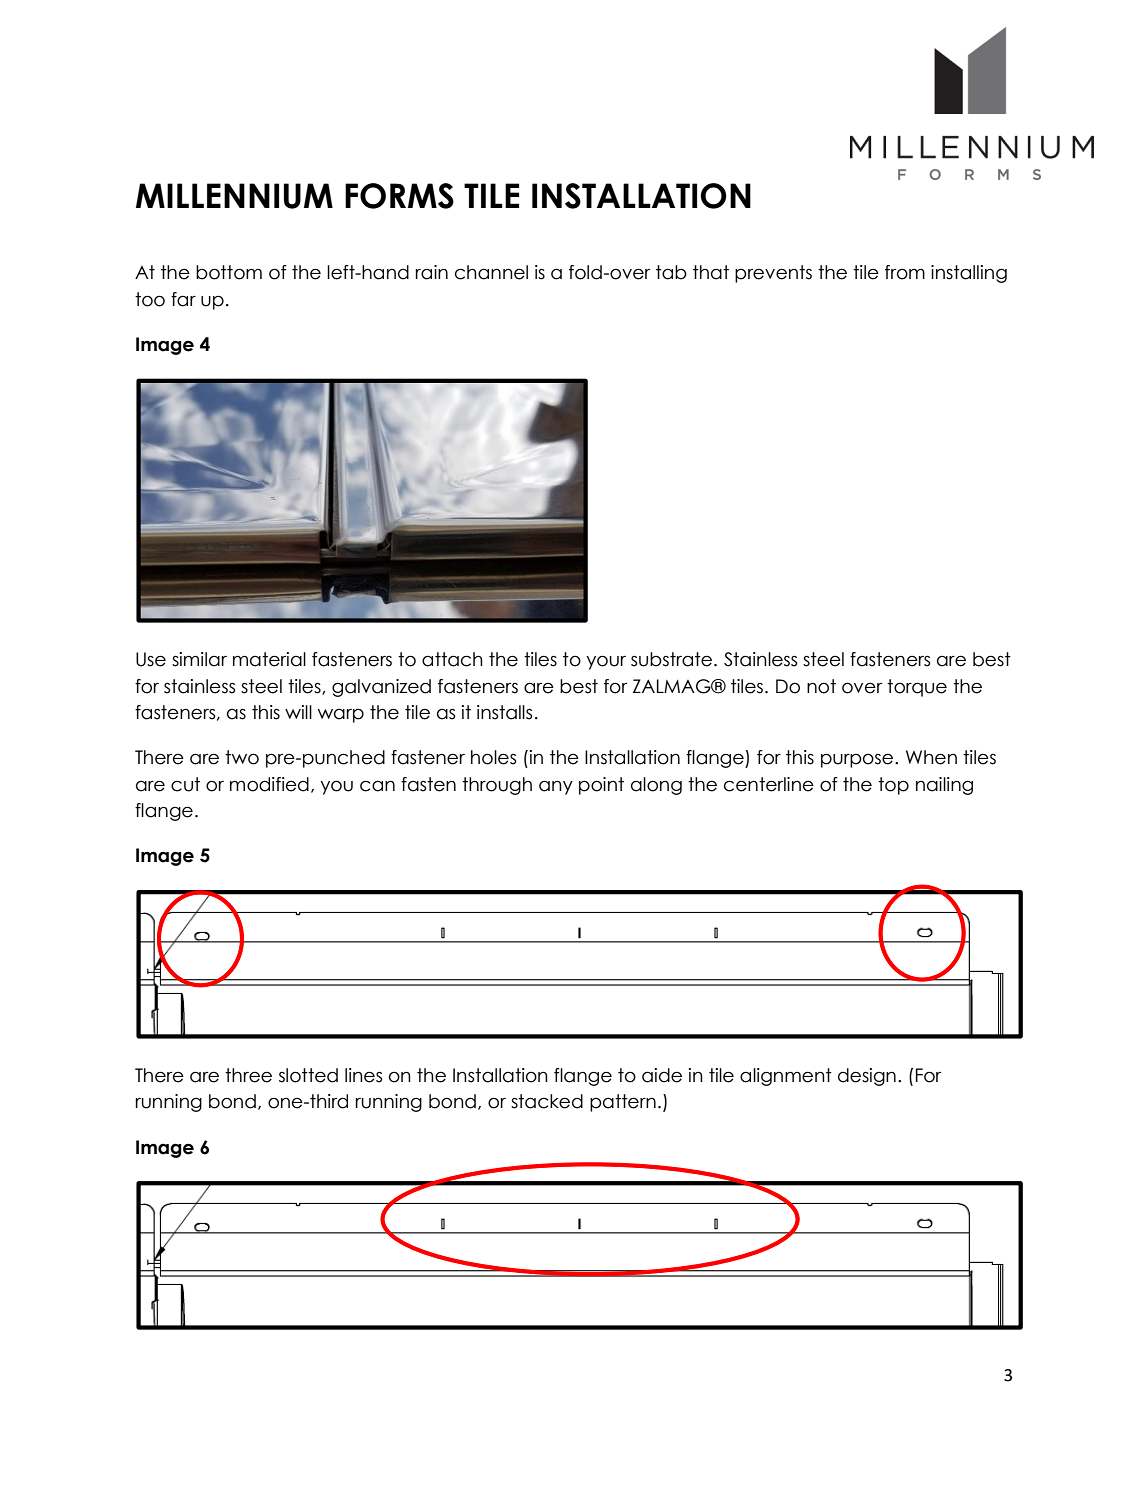  What do you see at coordinates (491, 272) in the image?
I see `channel` at bounding box center [491, 272].
